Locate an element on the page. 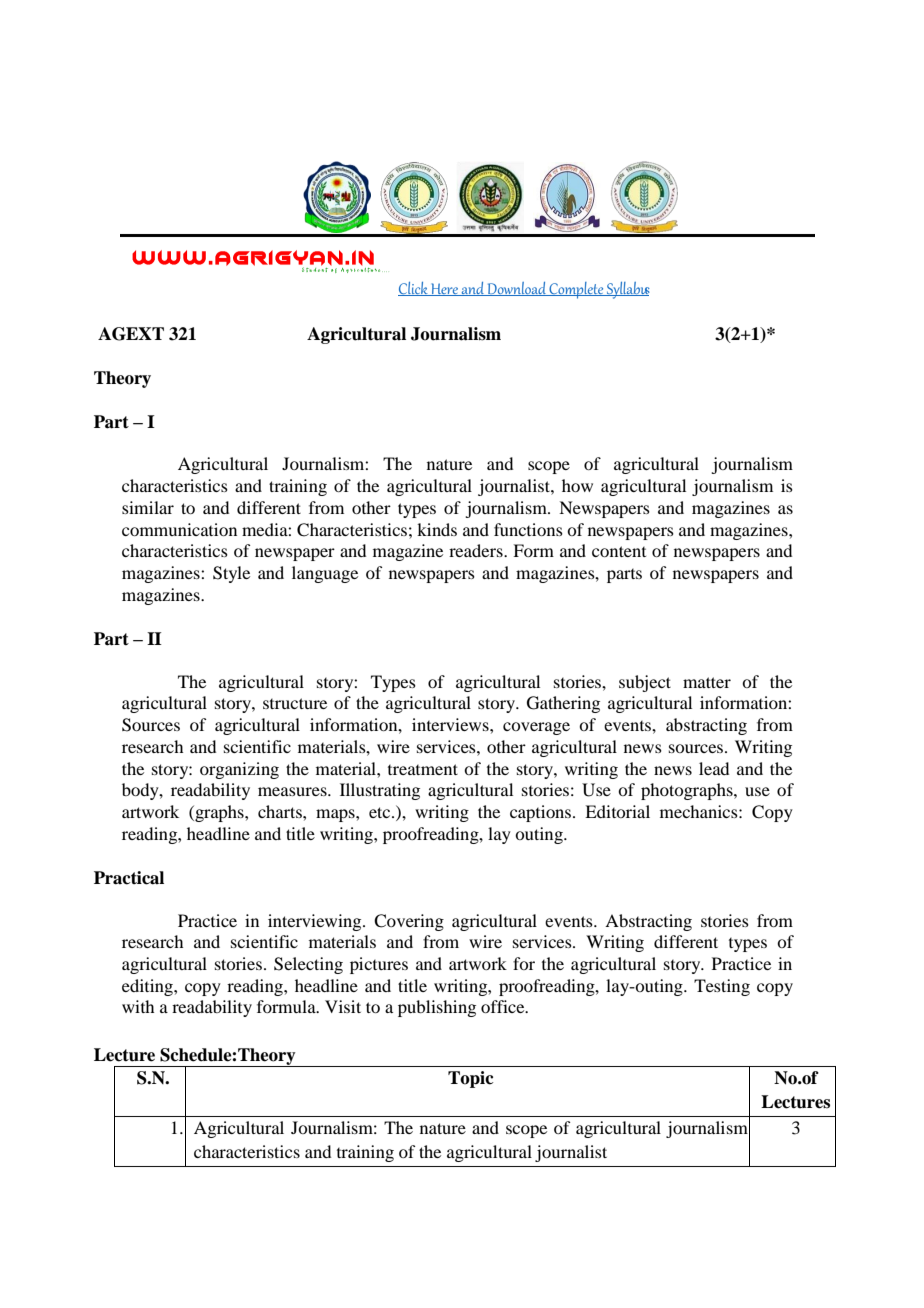  Practical is located at coordinates (129, 878).
